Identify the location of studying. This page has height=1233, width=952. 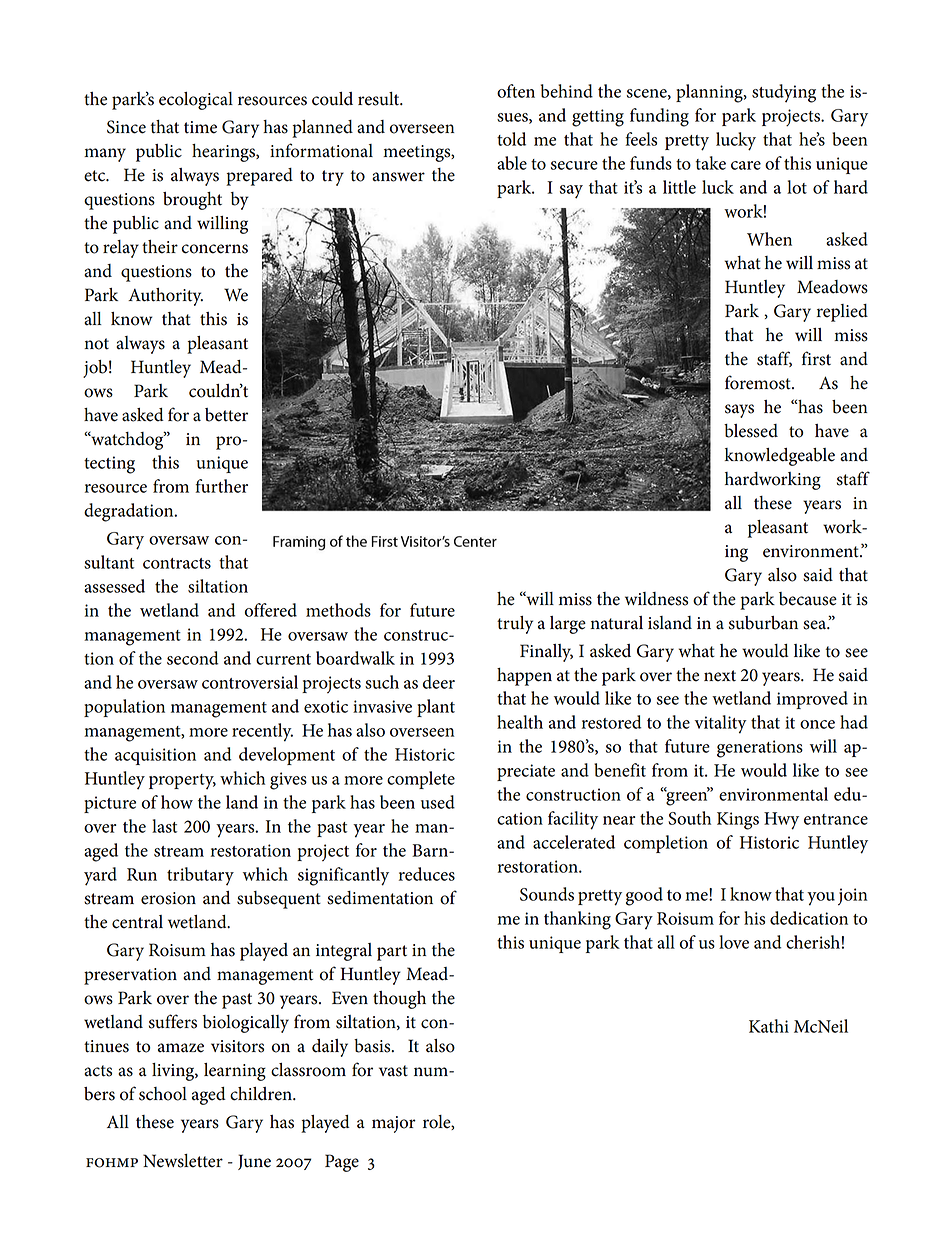
(784, 93).
